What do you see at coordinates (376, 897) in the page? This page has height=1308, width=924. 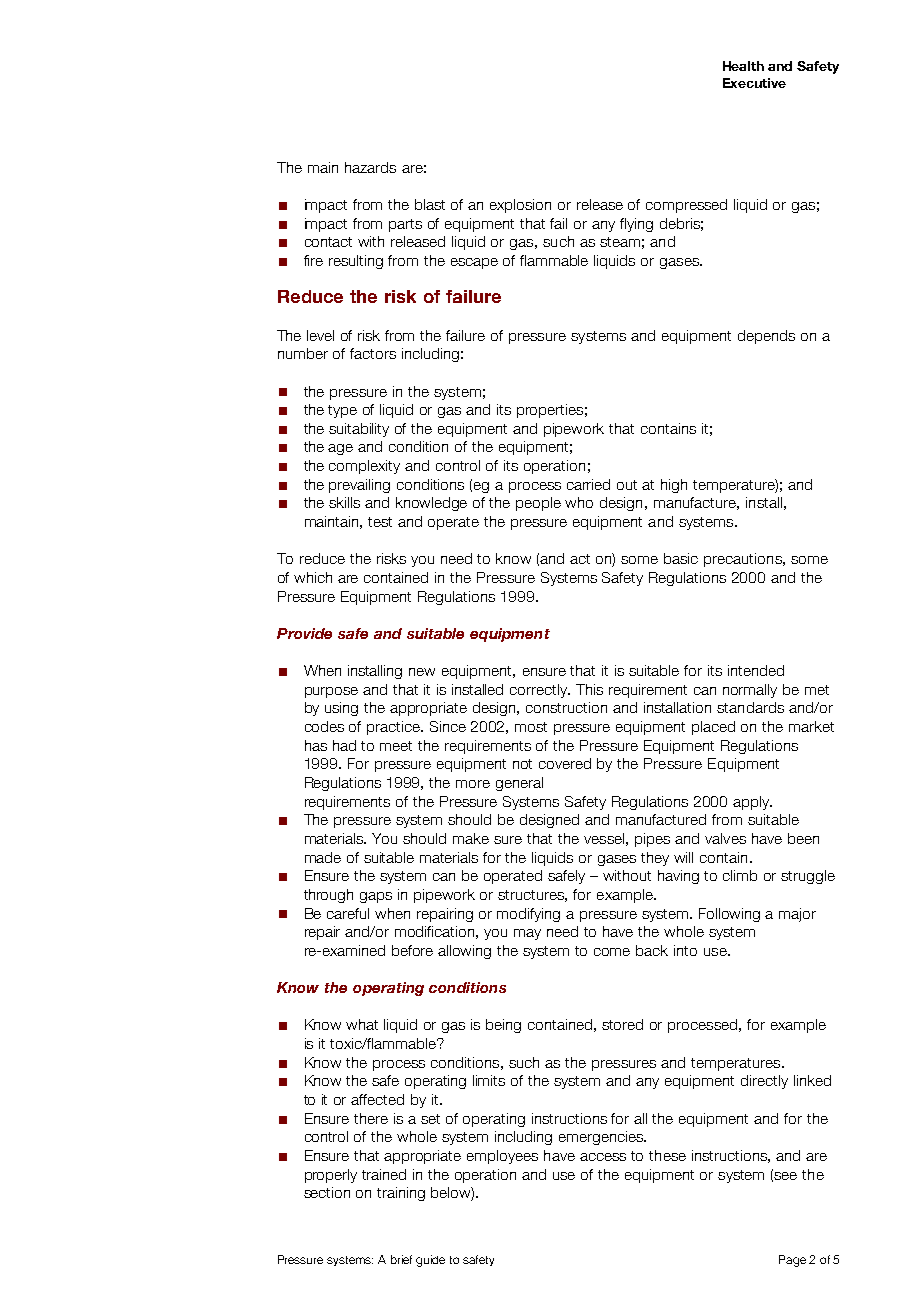 I see `gaps` at bounding box center [376, 897].
